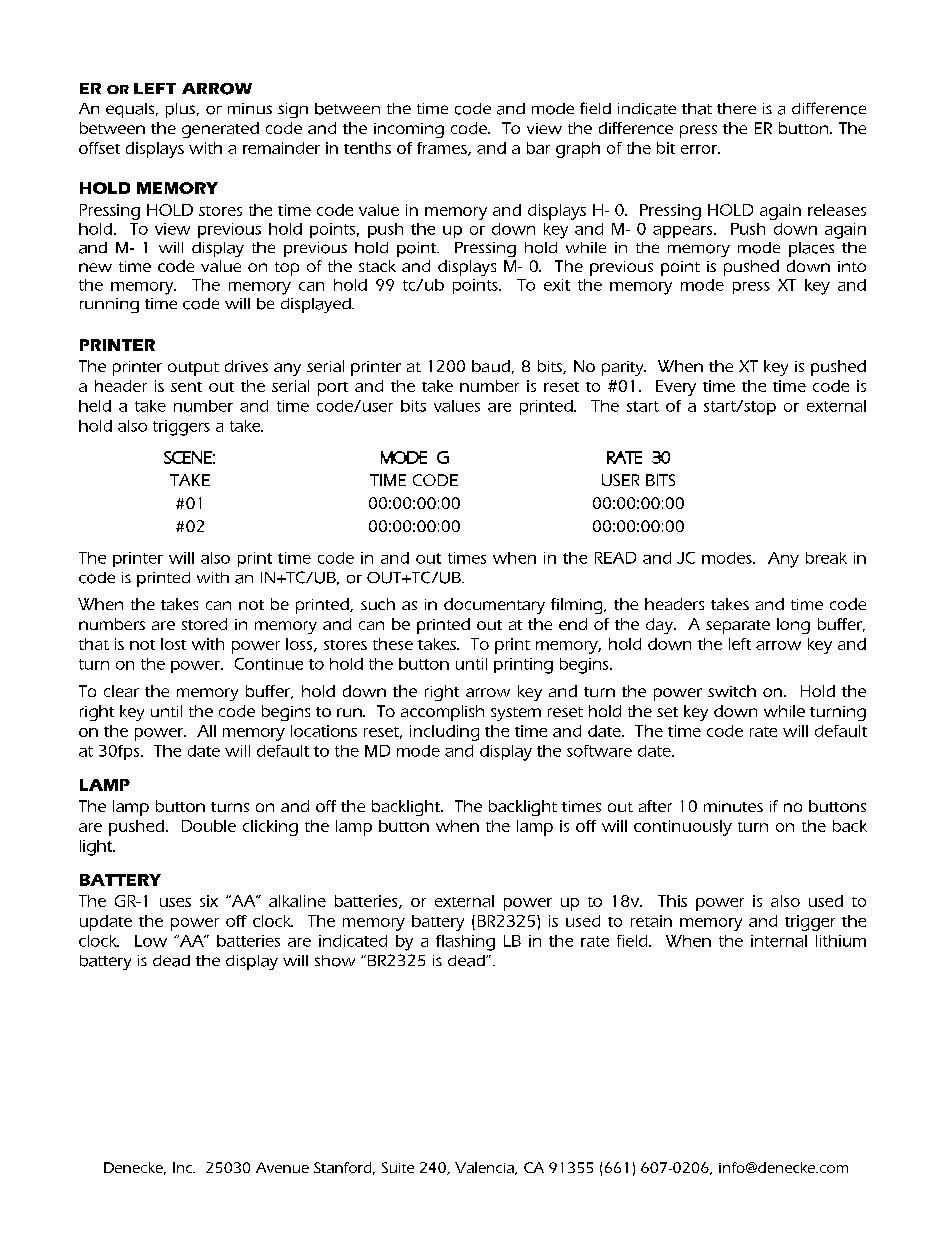 This screenshot has height=1233, width=952. Describe the element at coordinates (443, 149) in the screenshot. I see `frames` at that location.
